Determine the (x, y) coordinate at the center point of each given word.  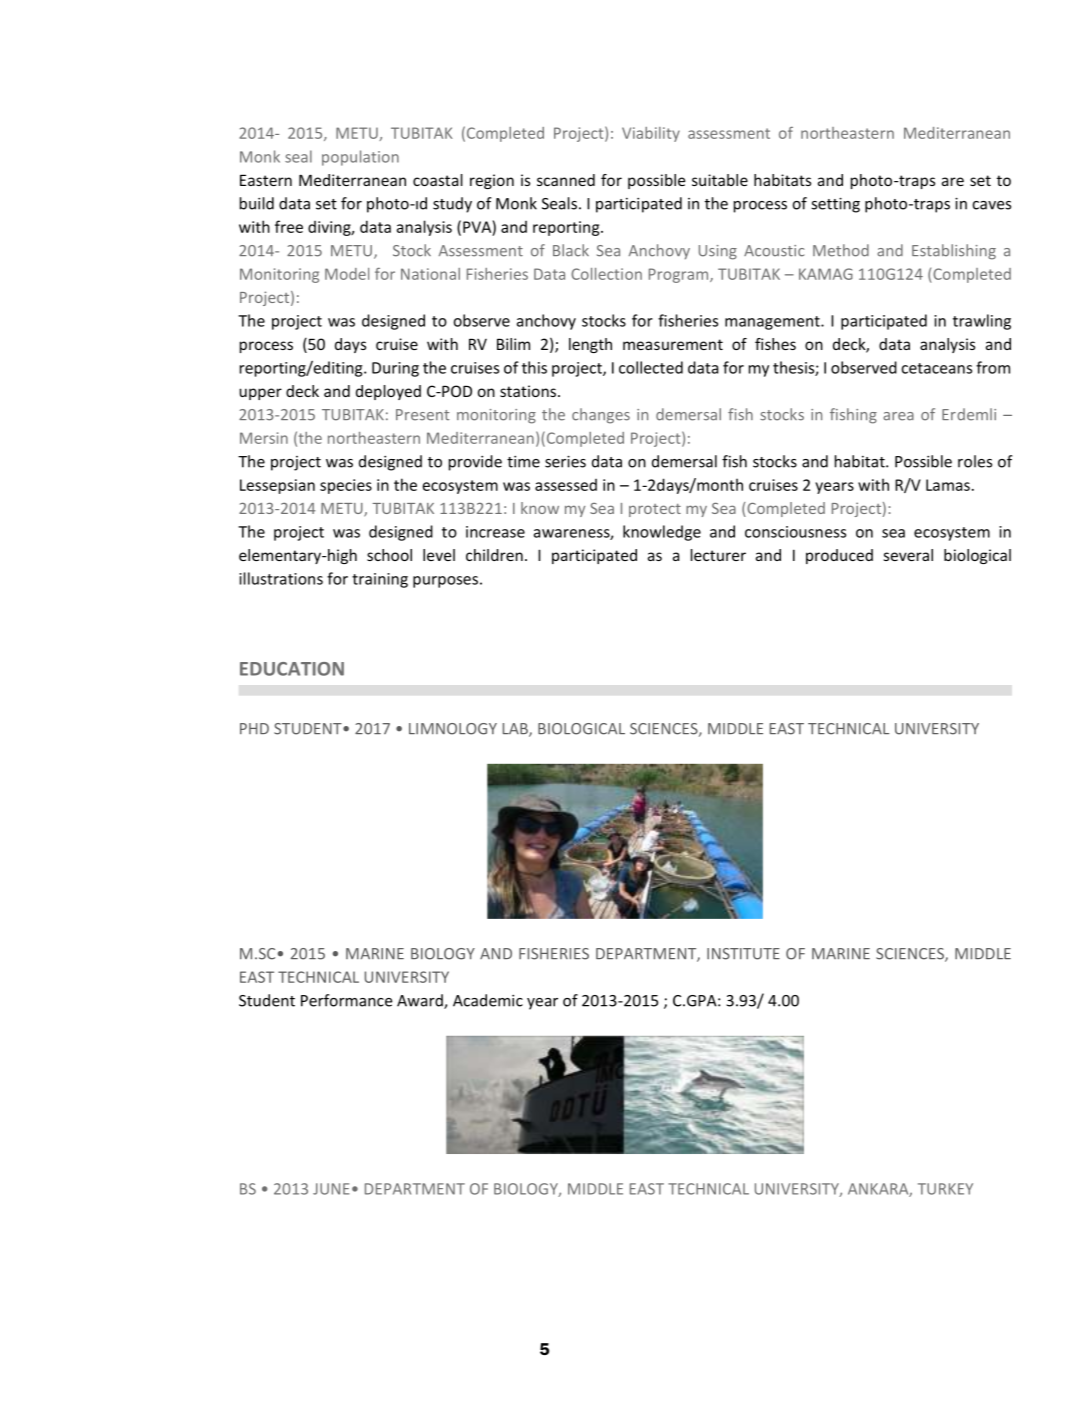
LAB (516, 730)
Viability (651, 134)
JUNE (331, 1189)
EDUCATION (292, 669)
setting (835, 205)
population (360, 158)
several (908, 555)
